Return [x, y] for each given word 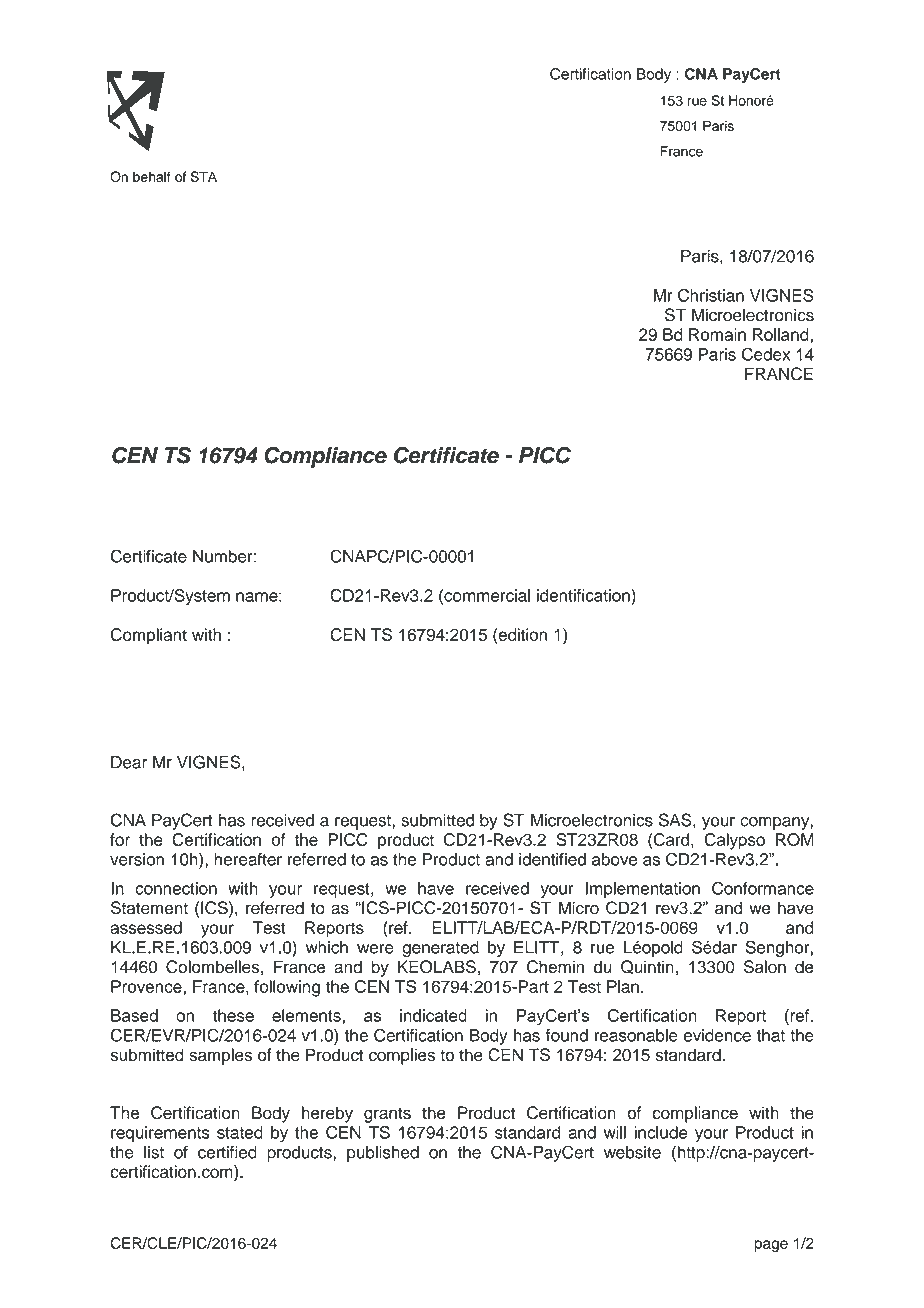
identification [584, 595]
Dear [129, 762]
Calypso [734, 841]
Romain [717, 334]
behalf [152, 176]
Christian [711, 295]
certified [227, 1152]
